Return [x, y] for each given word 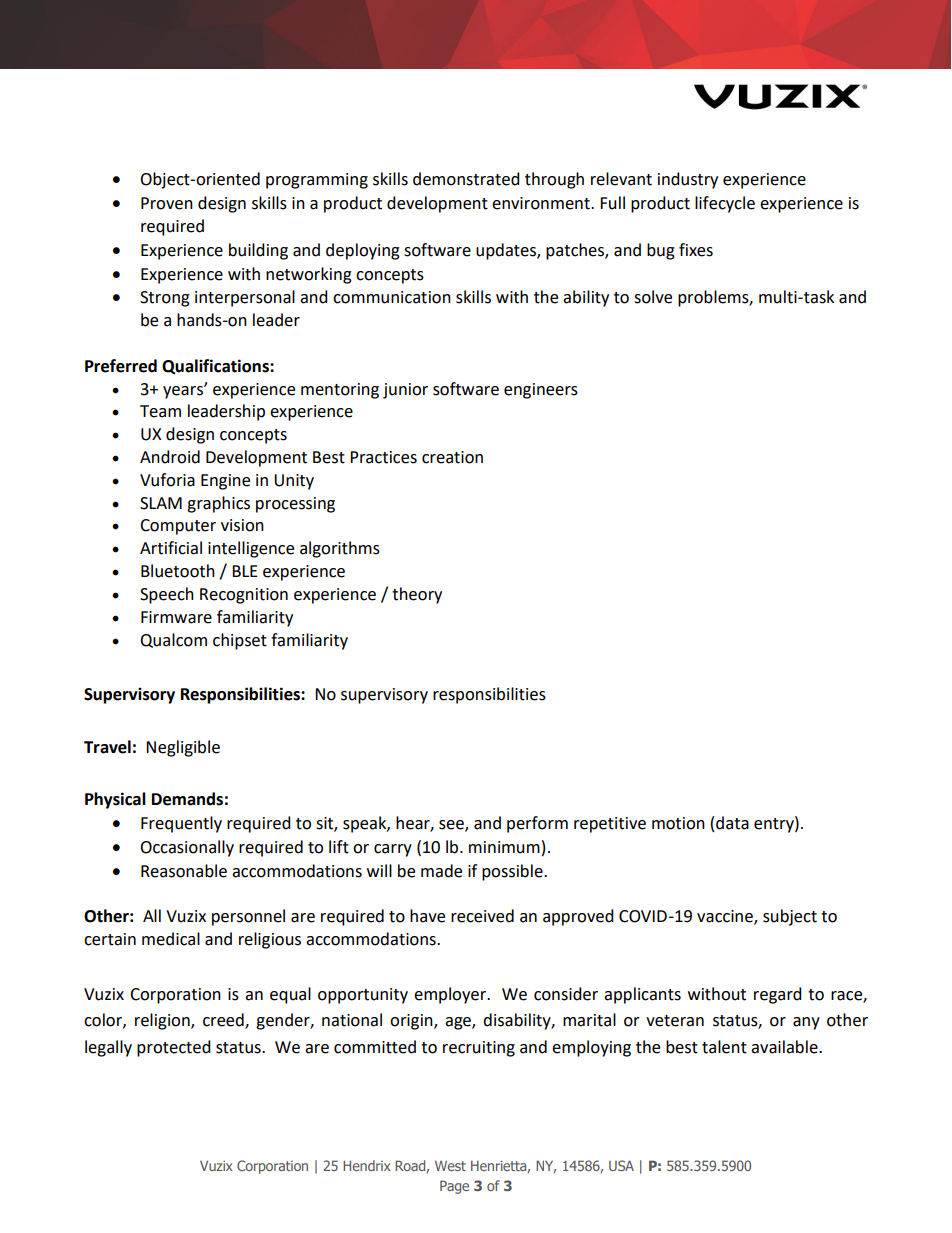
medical [171, 939]
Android [170, 457]
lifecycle [725, 204]
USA [621, 1165]
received [482, 916]
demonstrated [466, 179]
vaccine [726, 917]
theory [417, 595]
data [732, 823]
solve [653, 297]
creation [452, 457]
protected [174, 1048]
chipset [240, 641]
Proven [167, 203]
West [450, 1165]
